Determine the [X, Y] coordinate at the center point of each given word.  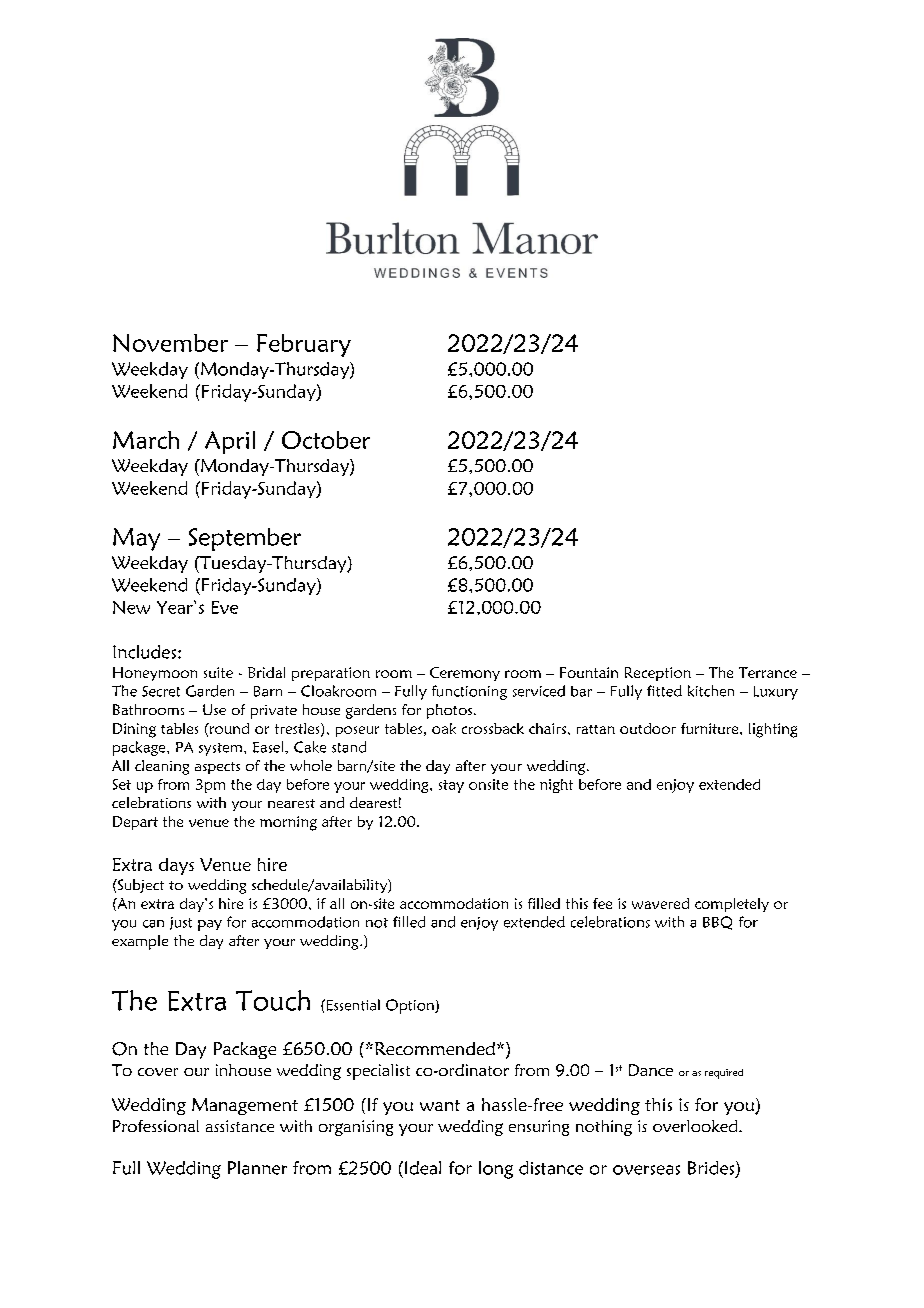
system [222, 749]
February [304, 345]
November [170, 343]
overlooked [696, 1126]
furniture [711, 728]
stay [451, 786]
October [326, 440]
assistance [240, 1126]
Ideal [421, 1168]
